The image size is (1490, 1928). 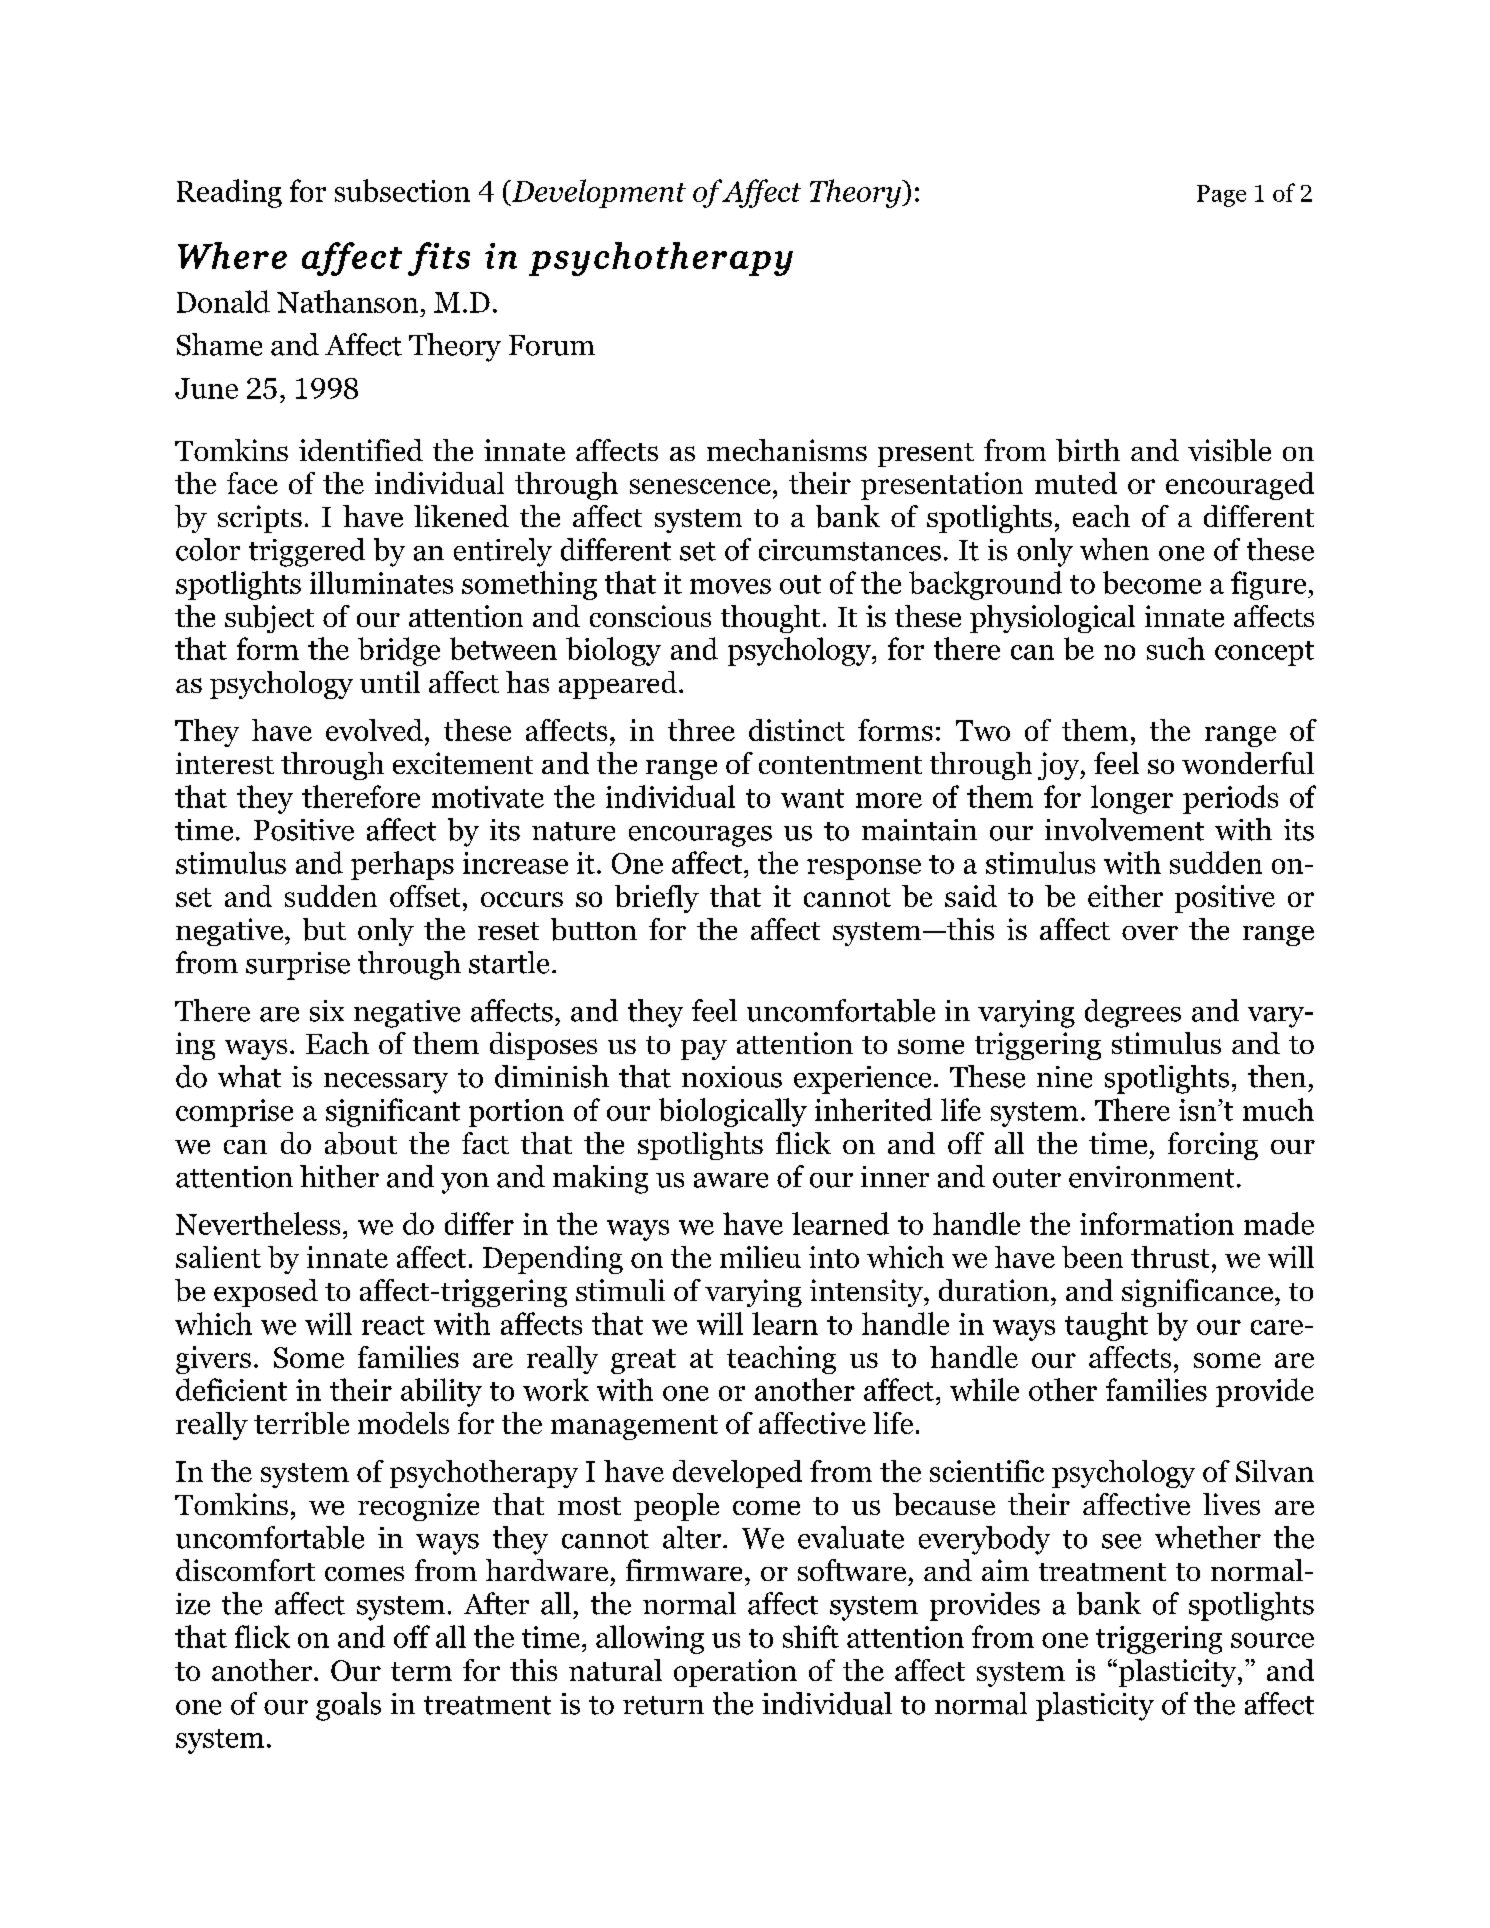 I want to click on react, so click(x=393, y=1325).
